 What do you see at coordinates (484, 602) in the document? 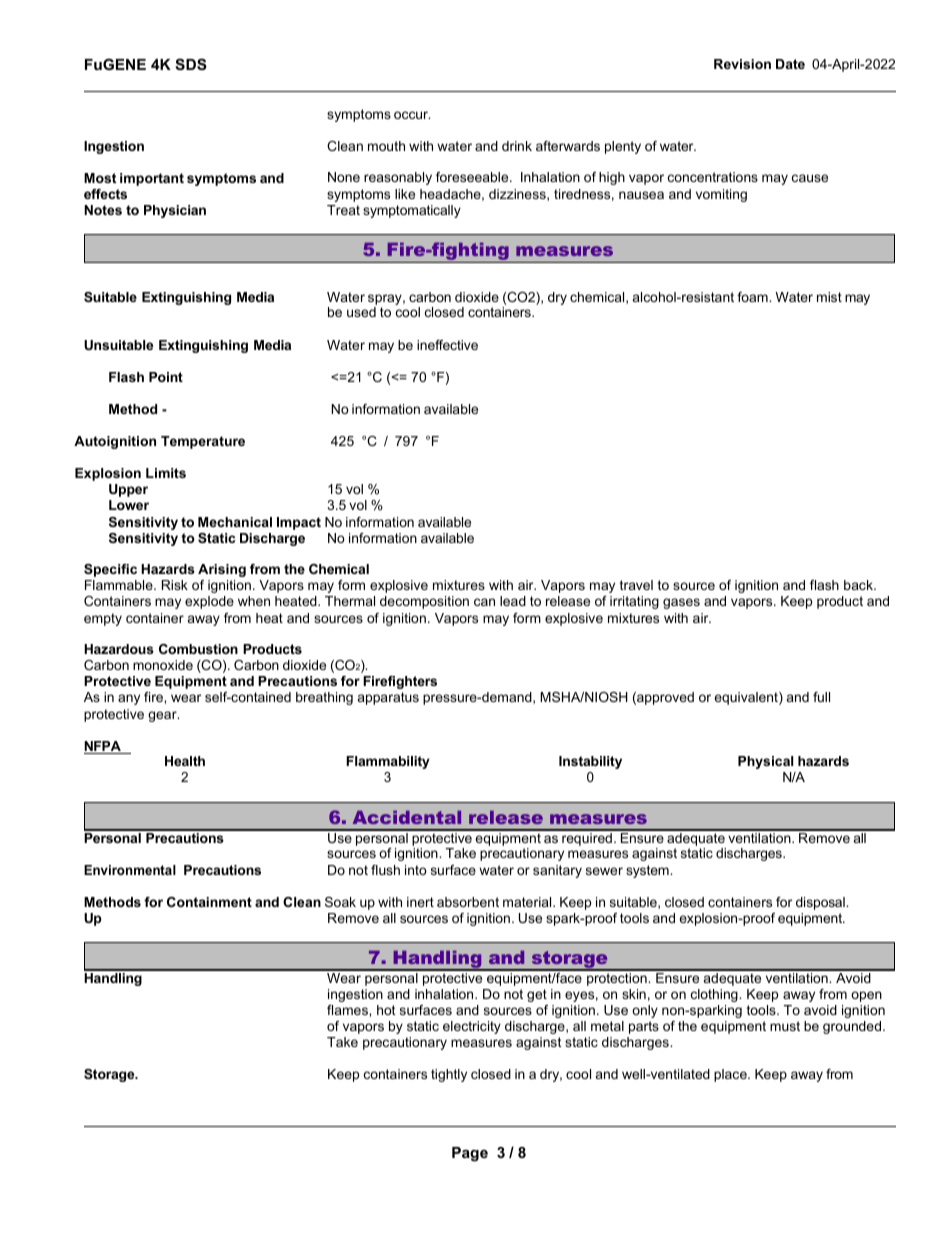
I see `can` at bounding box center [484, 602].
